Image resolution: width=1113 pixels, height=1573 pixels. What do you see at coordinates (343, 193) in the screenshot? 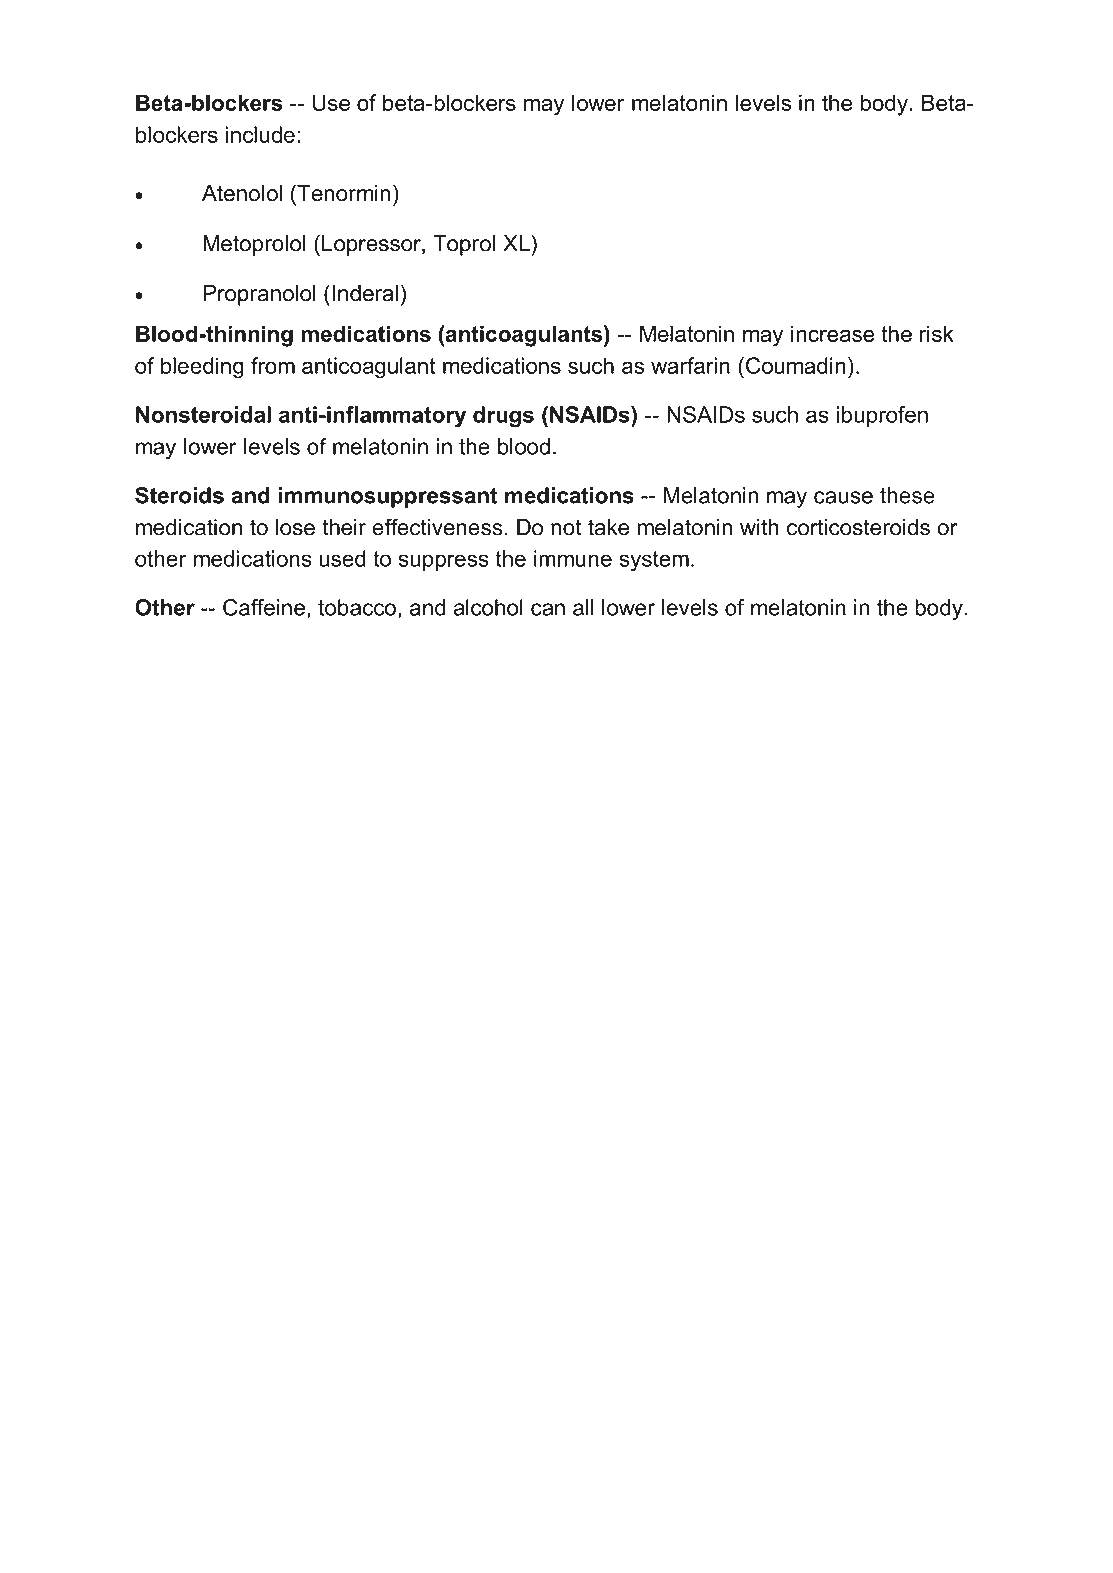
I see `Tenormin` at bounding box center [343, 193].
